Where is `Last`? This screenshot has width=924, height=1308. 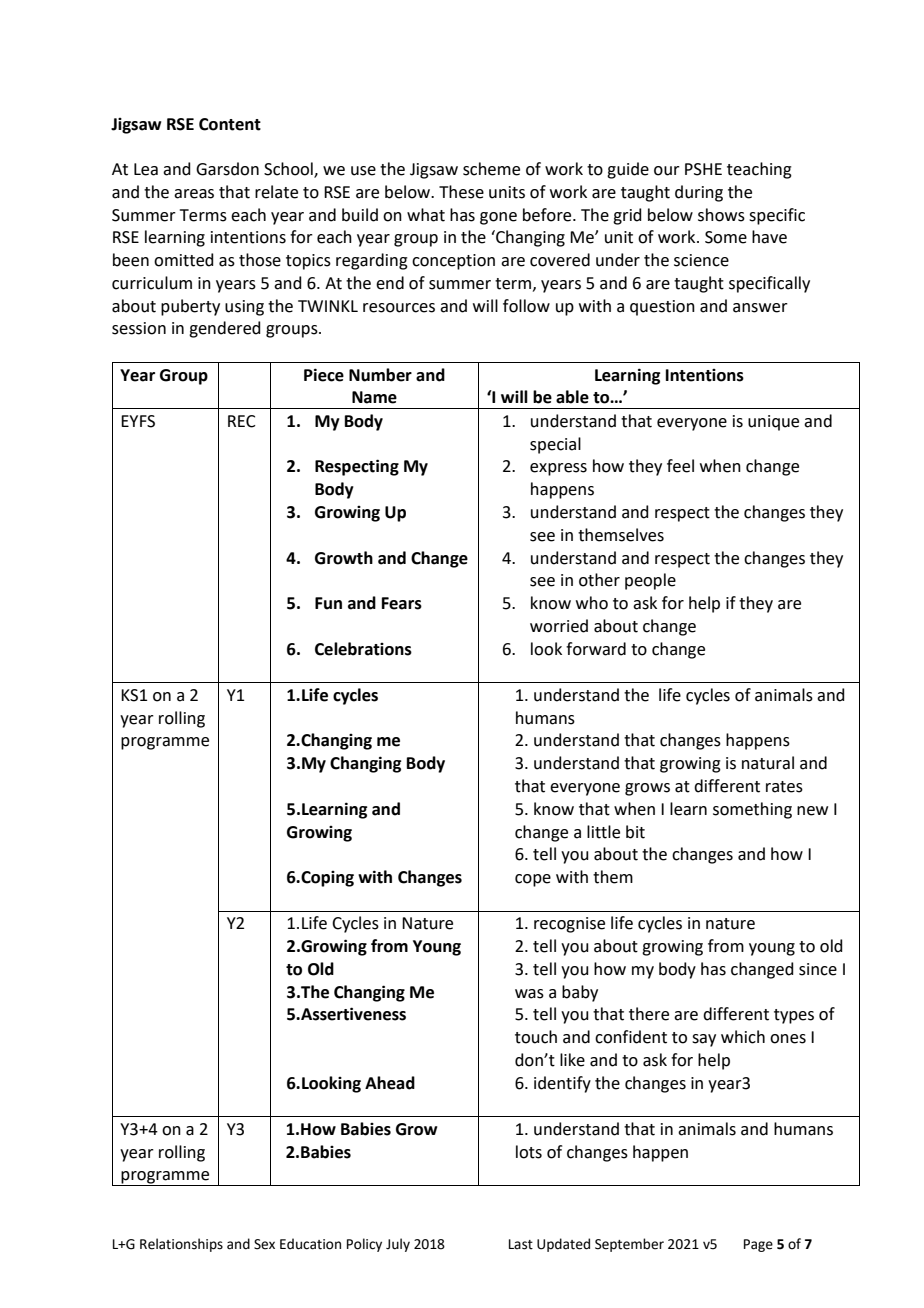
Last is located at coordinates (521, 1244).
